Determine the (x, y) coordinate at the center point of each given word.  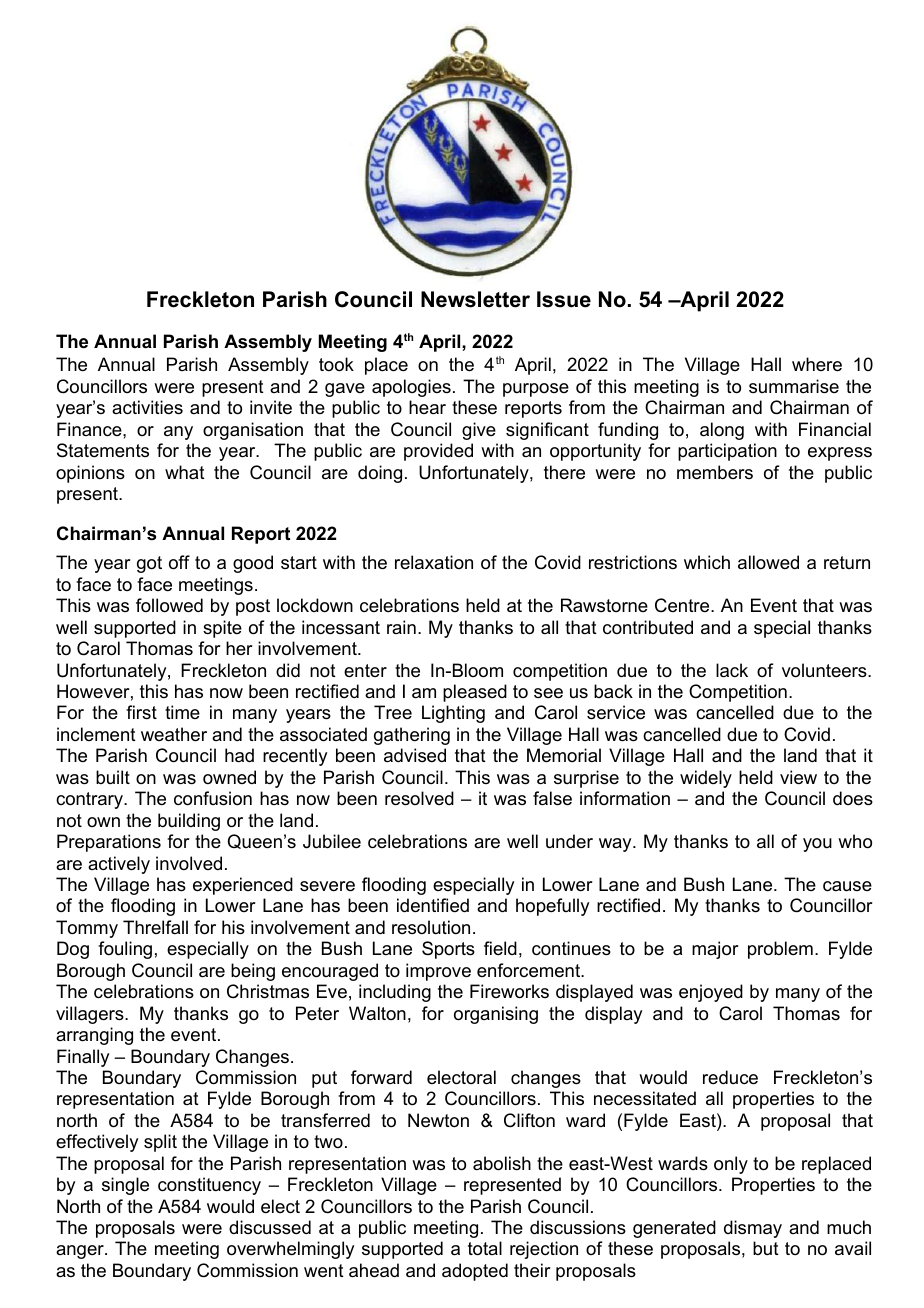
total (485, 1248)
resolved (419, 798)
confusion (213, 798)
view (798, 777)
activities (147, 407)
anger (81, 1252)
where (817, 364)
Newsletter (475, 299)
